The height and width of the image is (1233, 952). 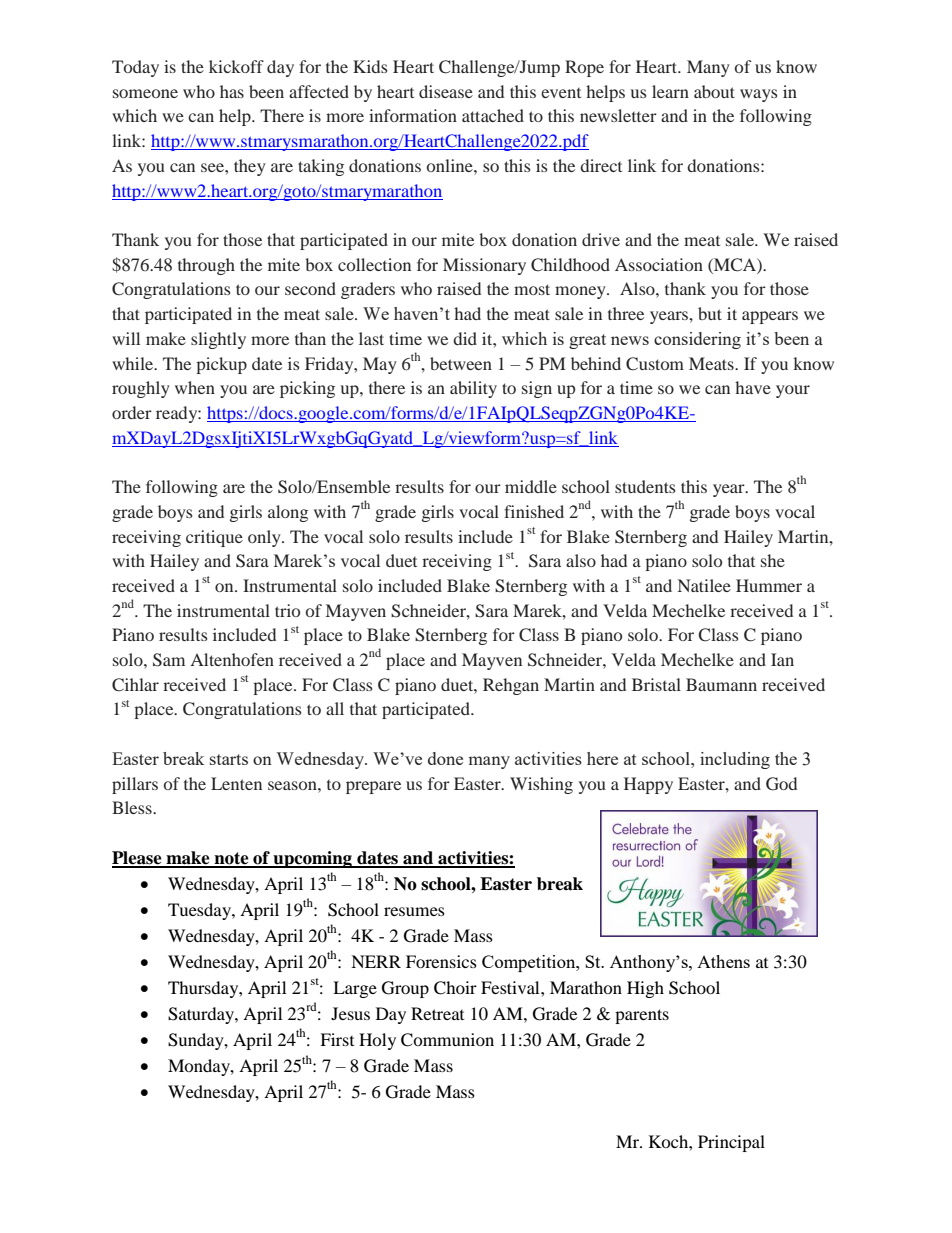 What do you see at coordinates (645, 486) in the image?
I see `students` at bounding box center [645, 486].
